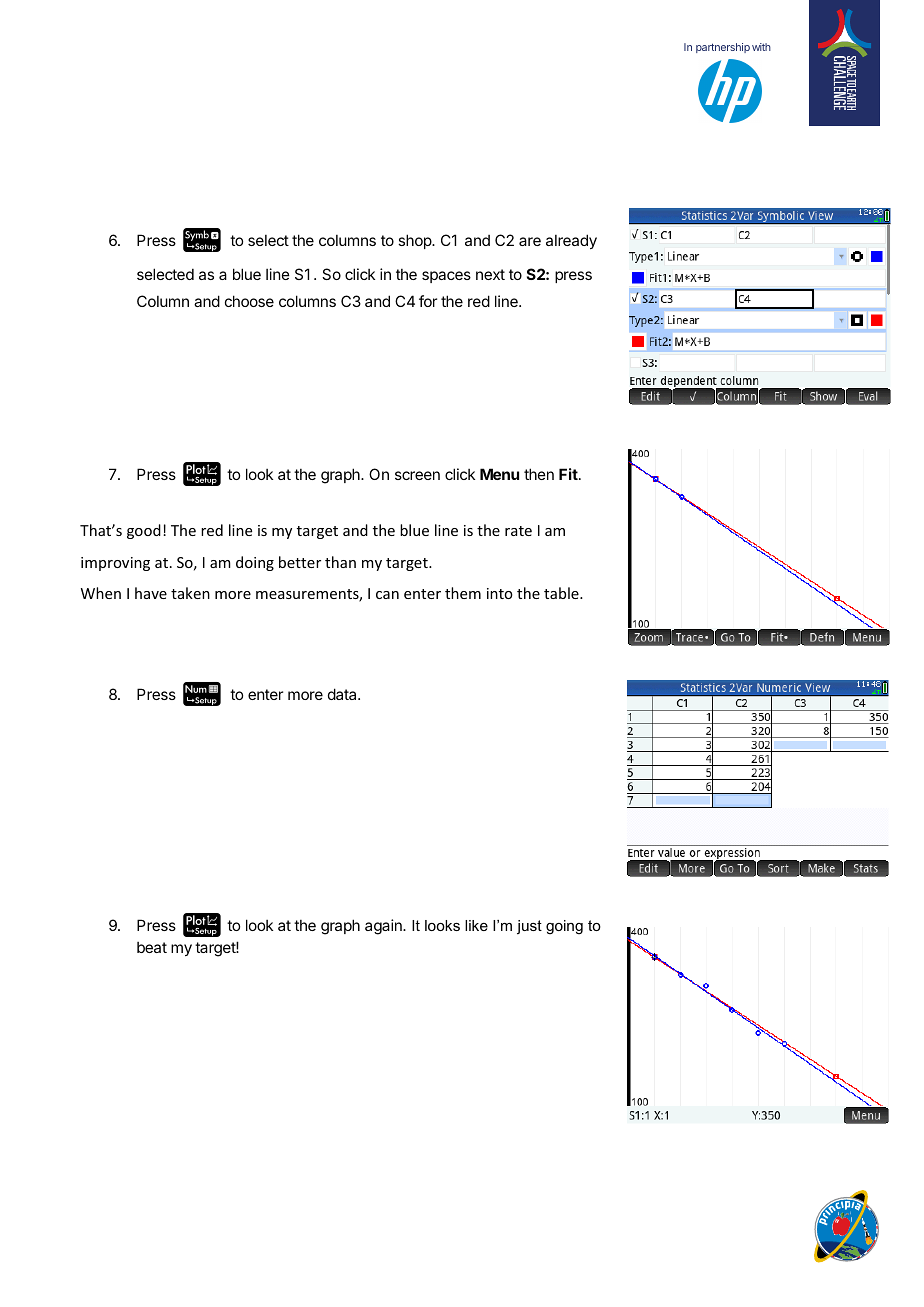  I want to click on already, so click(571, 241).
